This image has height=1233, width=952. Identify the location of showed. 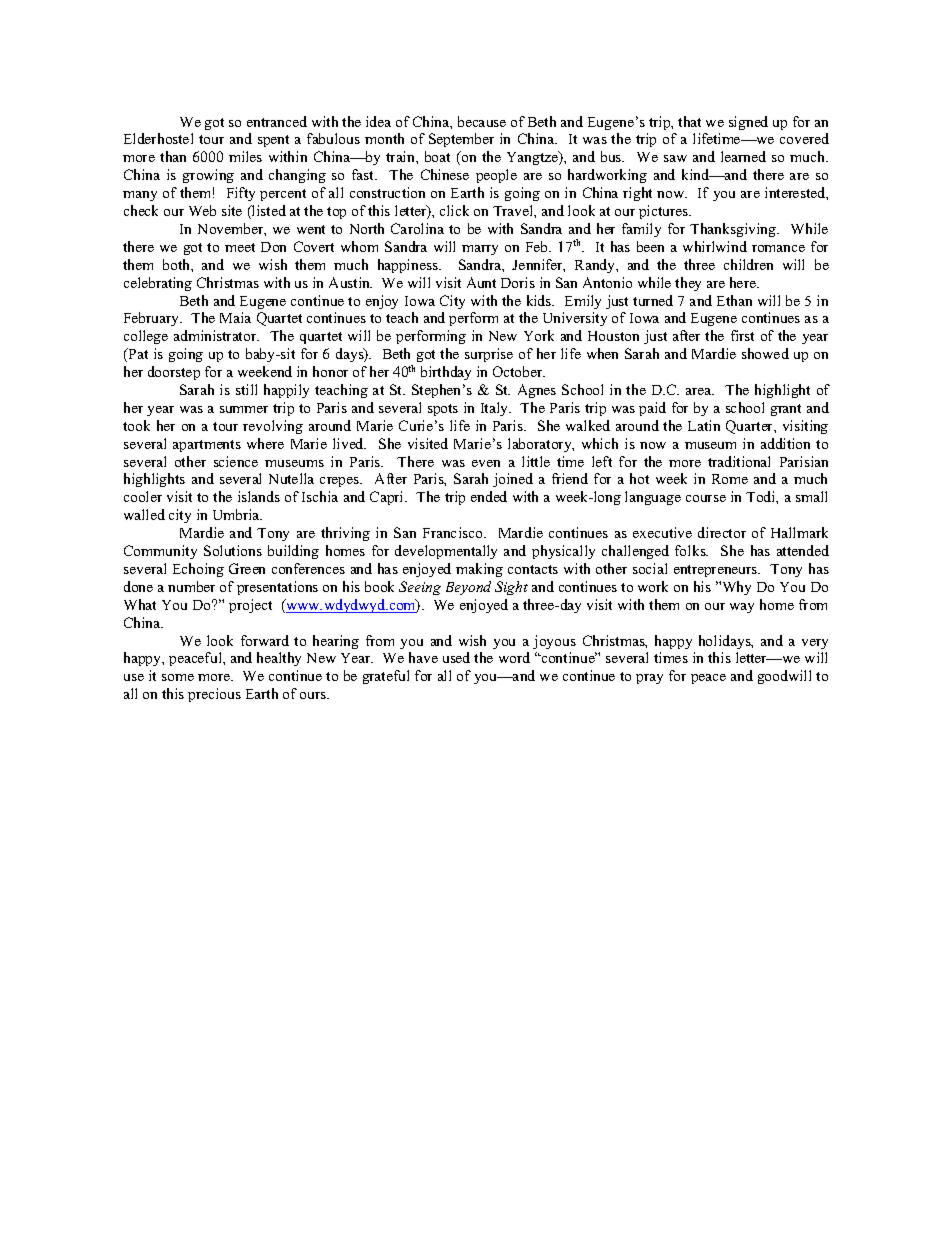
(765, 353).
